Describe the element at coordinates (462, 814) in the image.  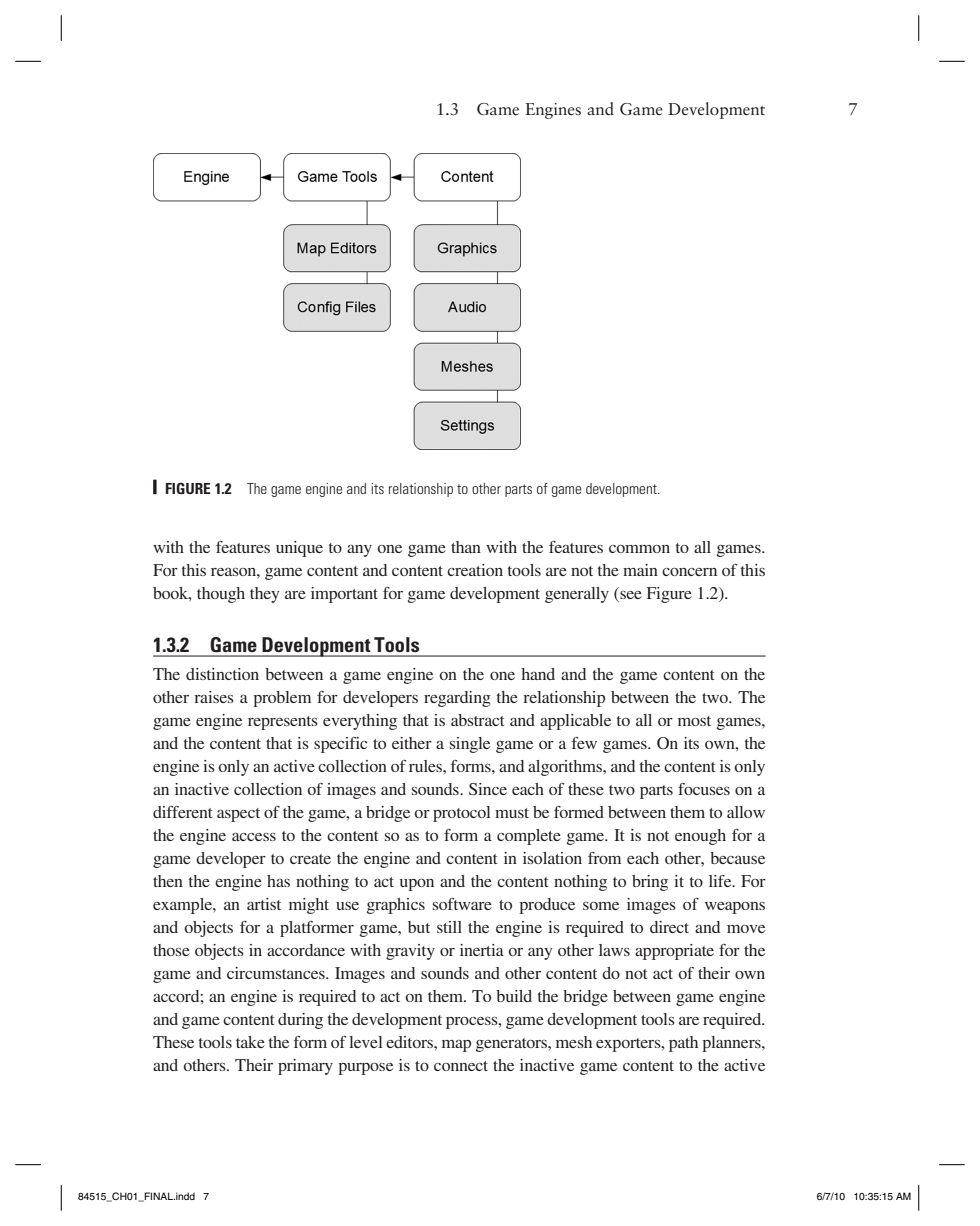
I see `protocol` at that location.
